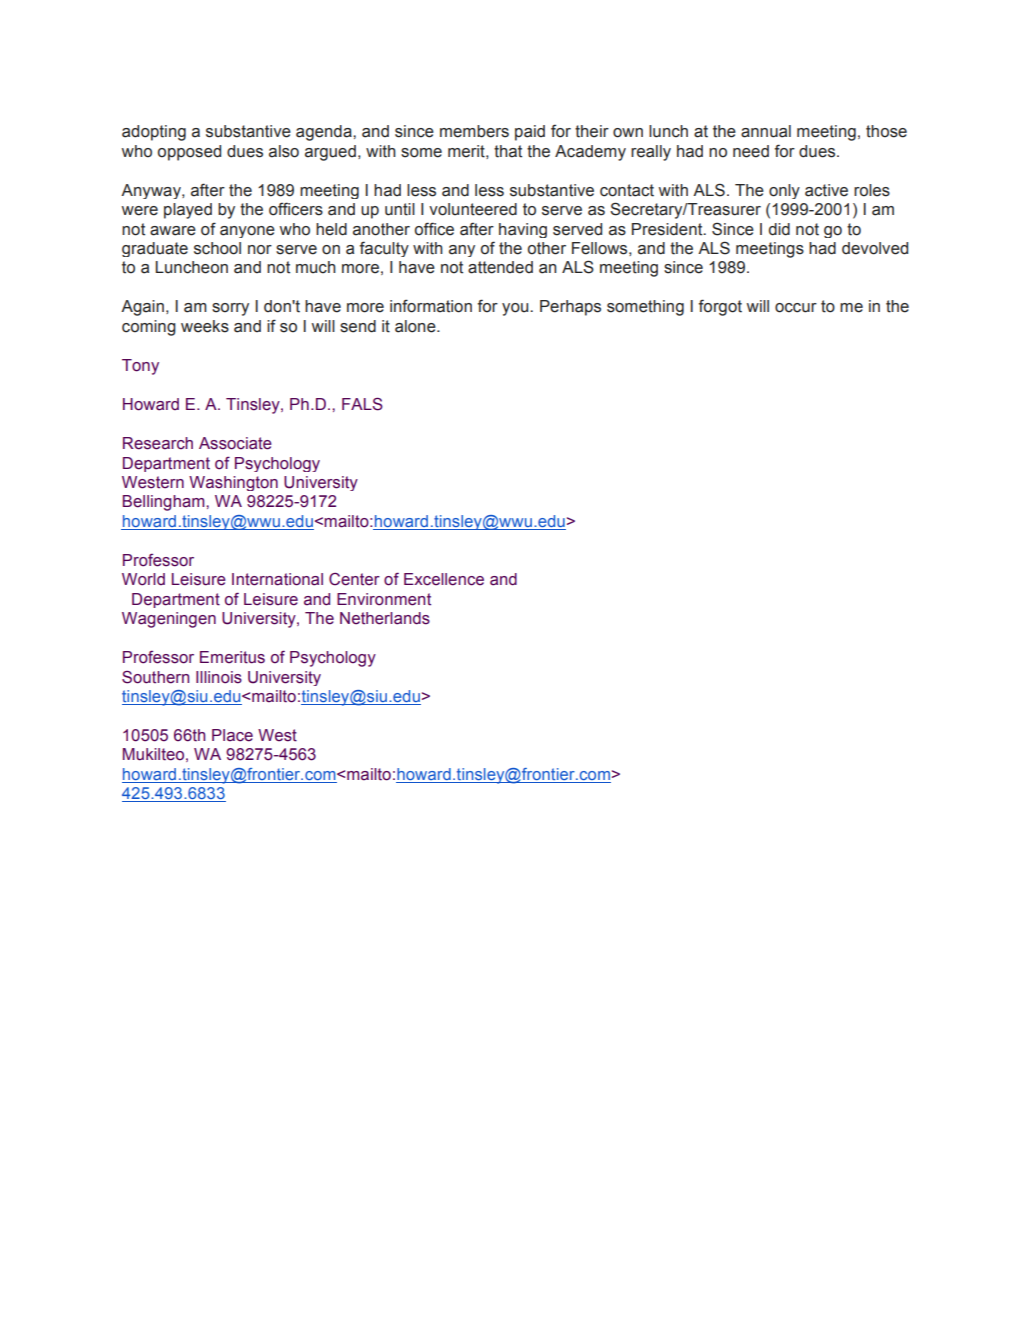 Image resolution: width=1036 pixels, height=1341 pixels. I want to click on Excellence, so click(444, 579).
